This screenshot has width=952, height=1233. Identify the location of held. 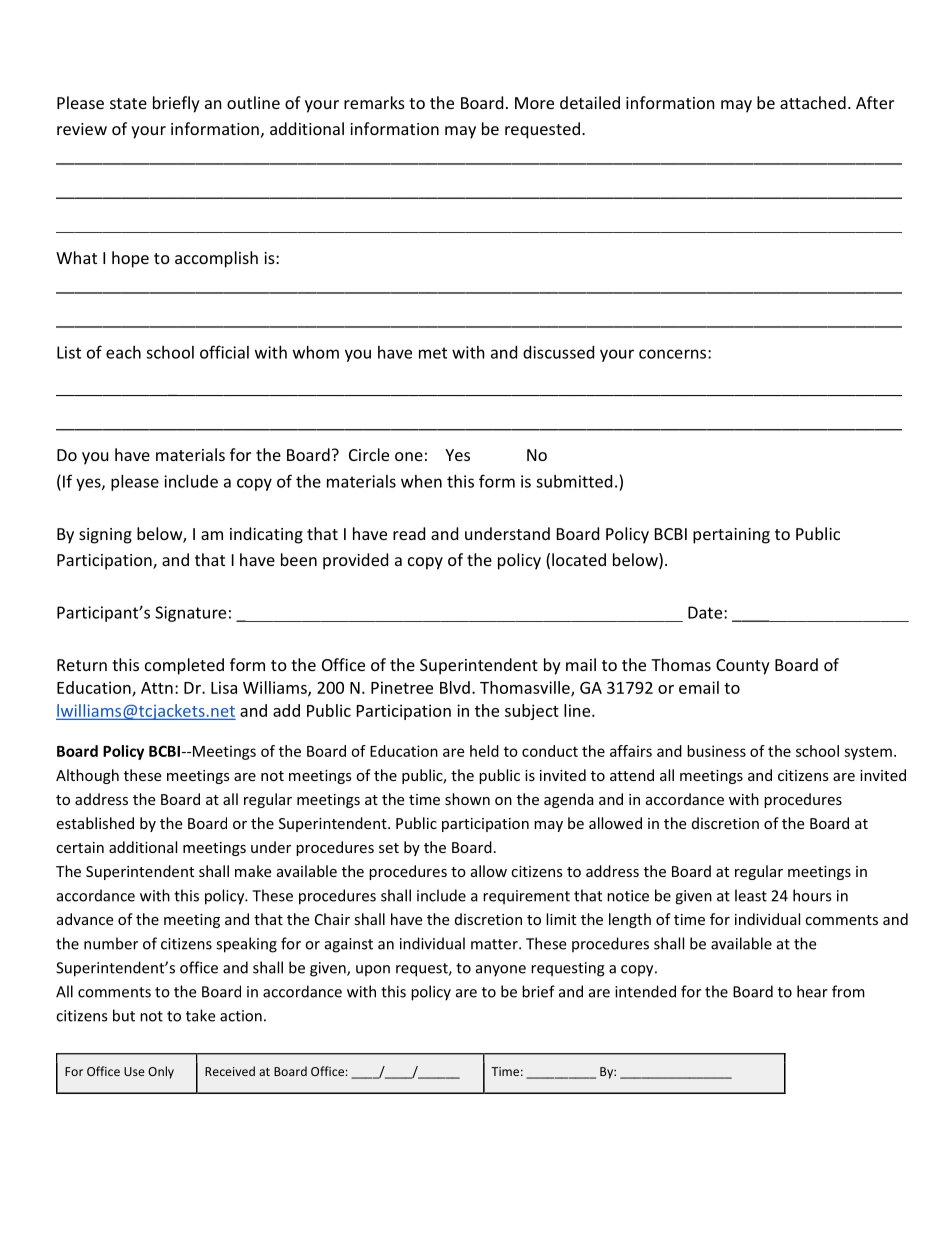
(484, 751).
